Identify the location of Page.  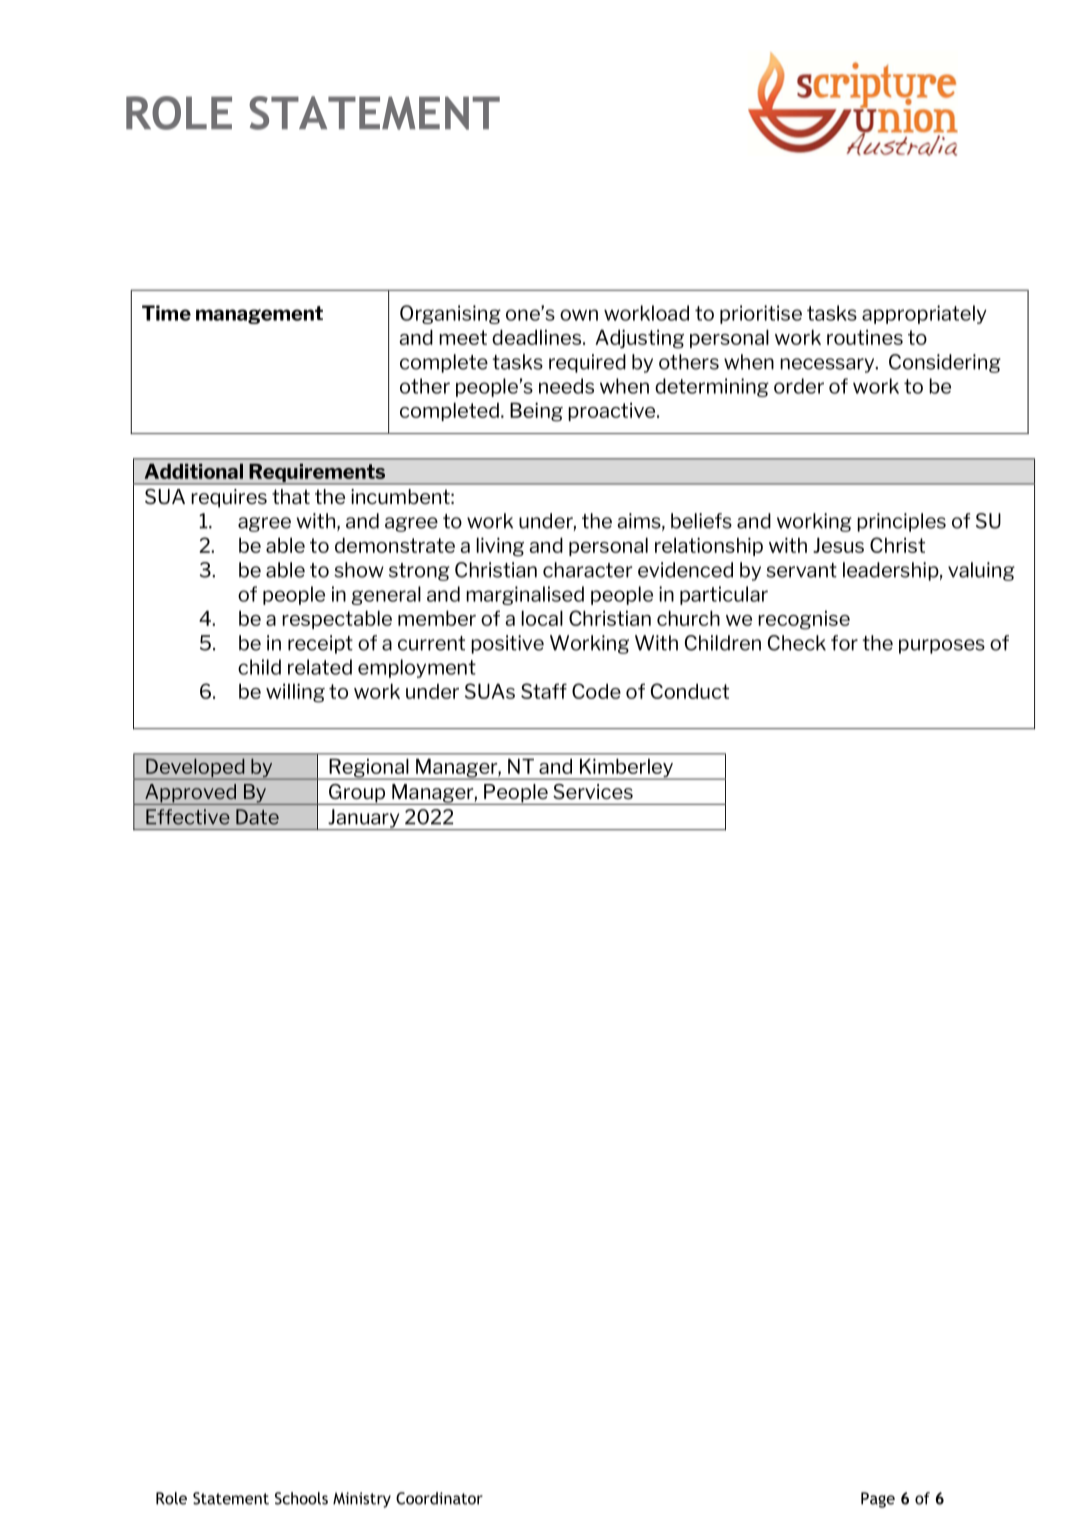
(878, 1500).
